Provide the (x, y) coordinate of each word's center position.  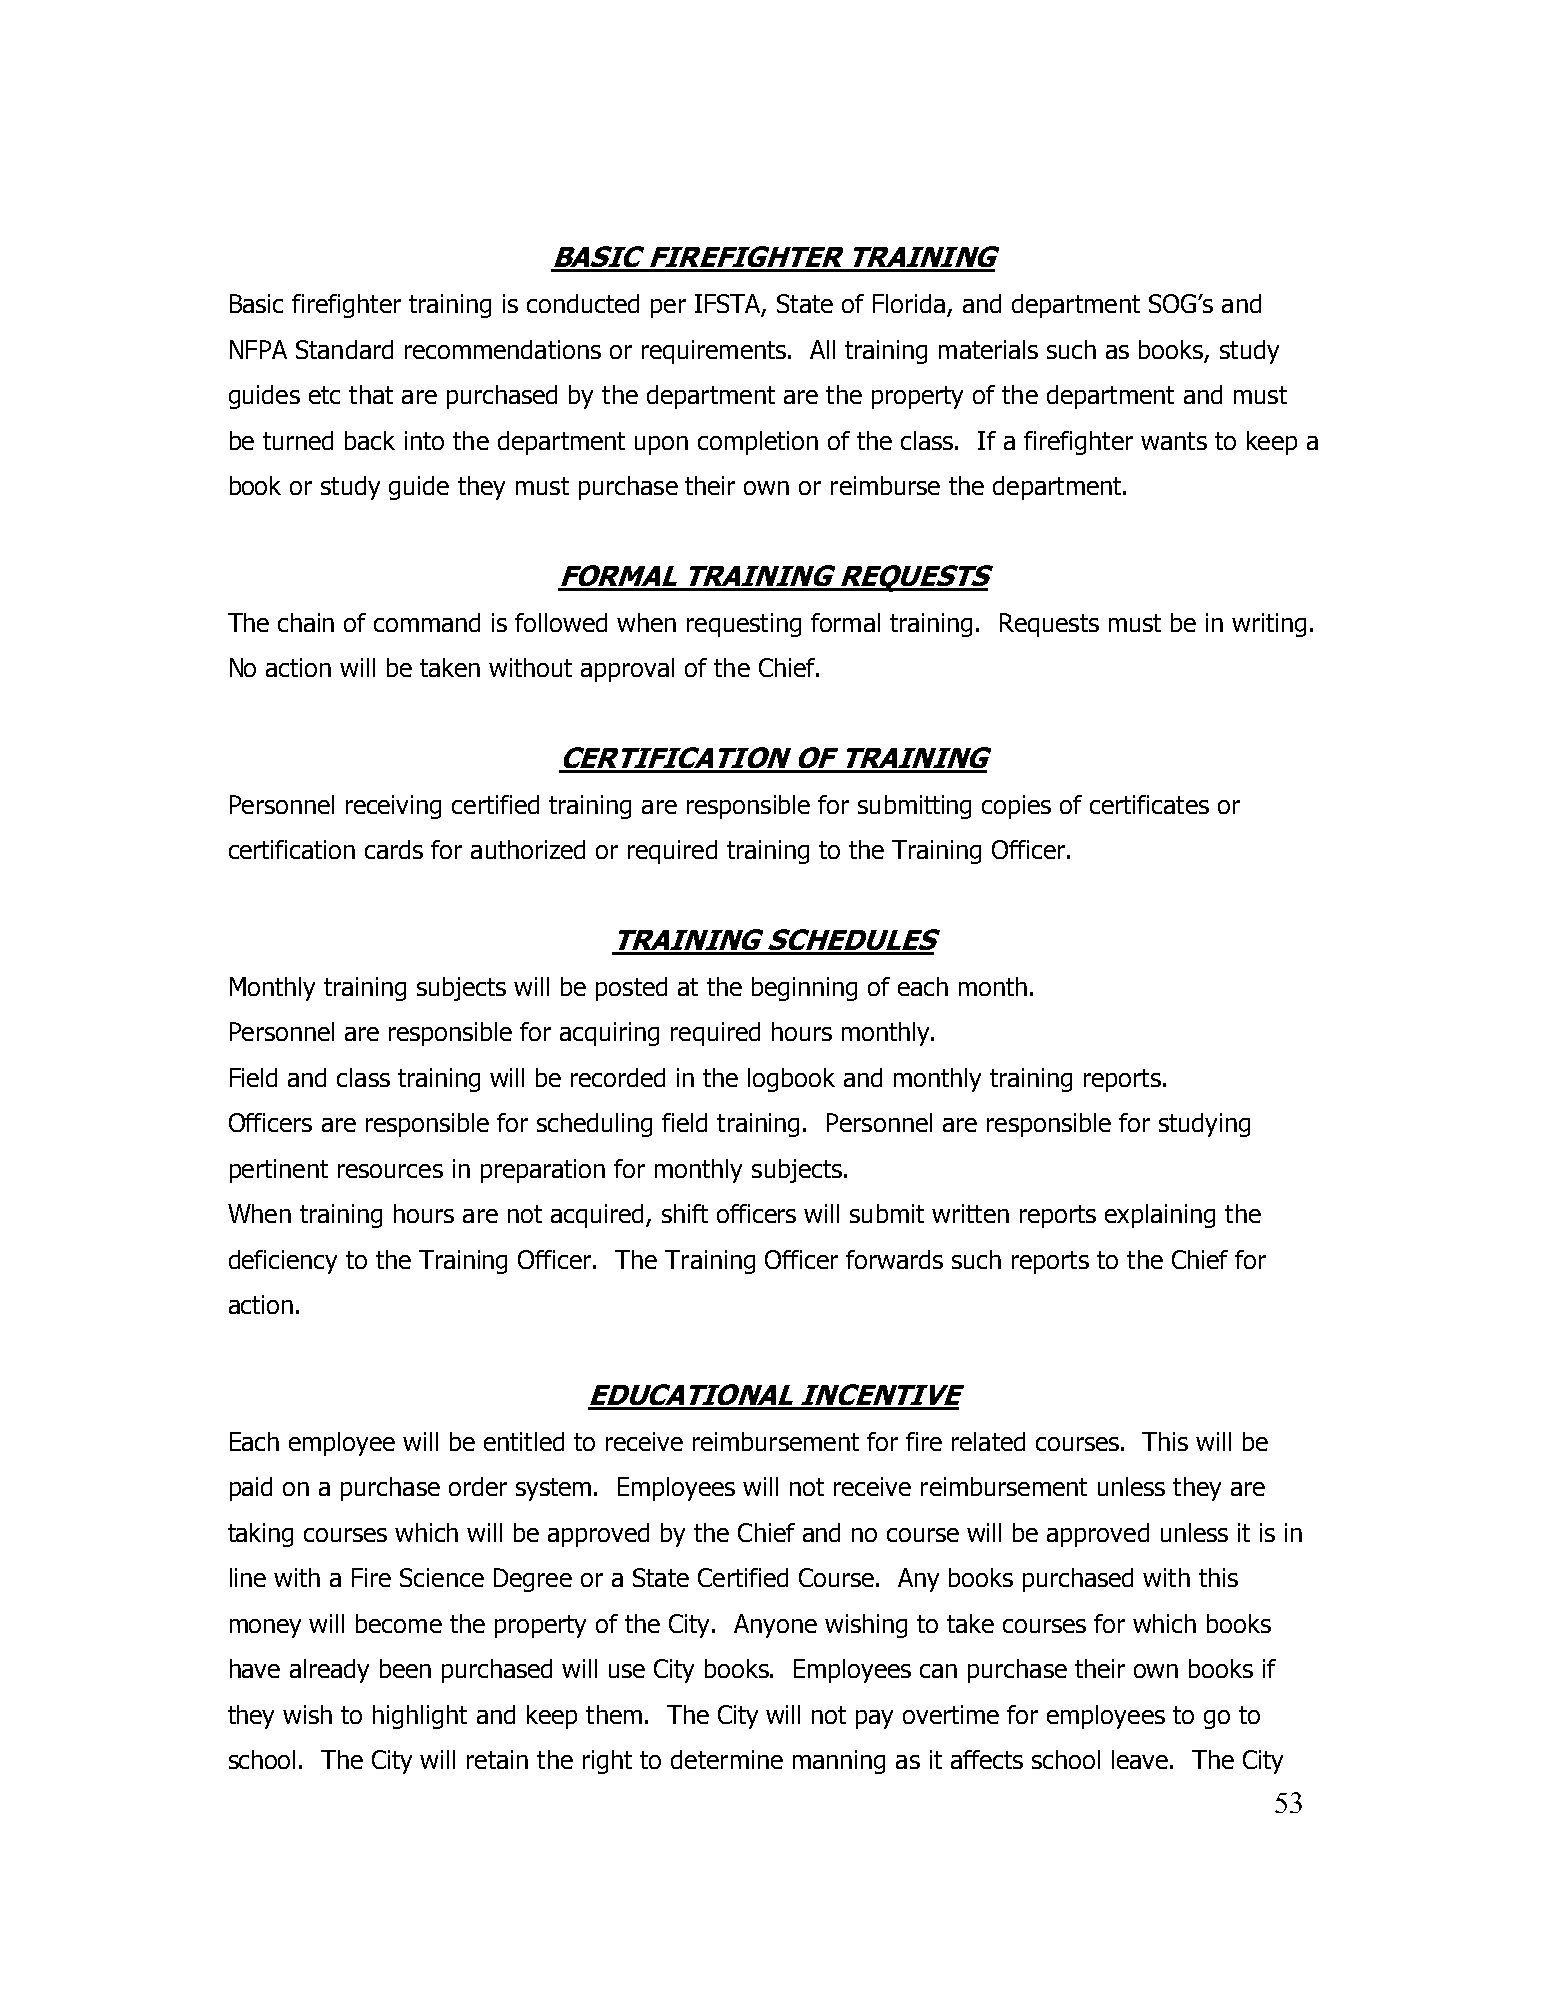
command (427, 622)
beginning (804, 989)
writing (1269, 625)
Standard (344, 349)
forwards (894, 1259)
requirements (715, 352)
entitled (524, 1441)
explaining (1160, 1216)
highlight (420, 1717)
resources (390, 1171)
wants (1174, 441)
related (988, 1441)
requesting (744, 625)
